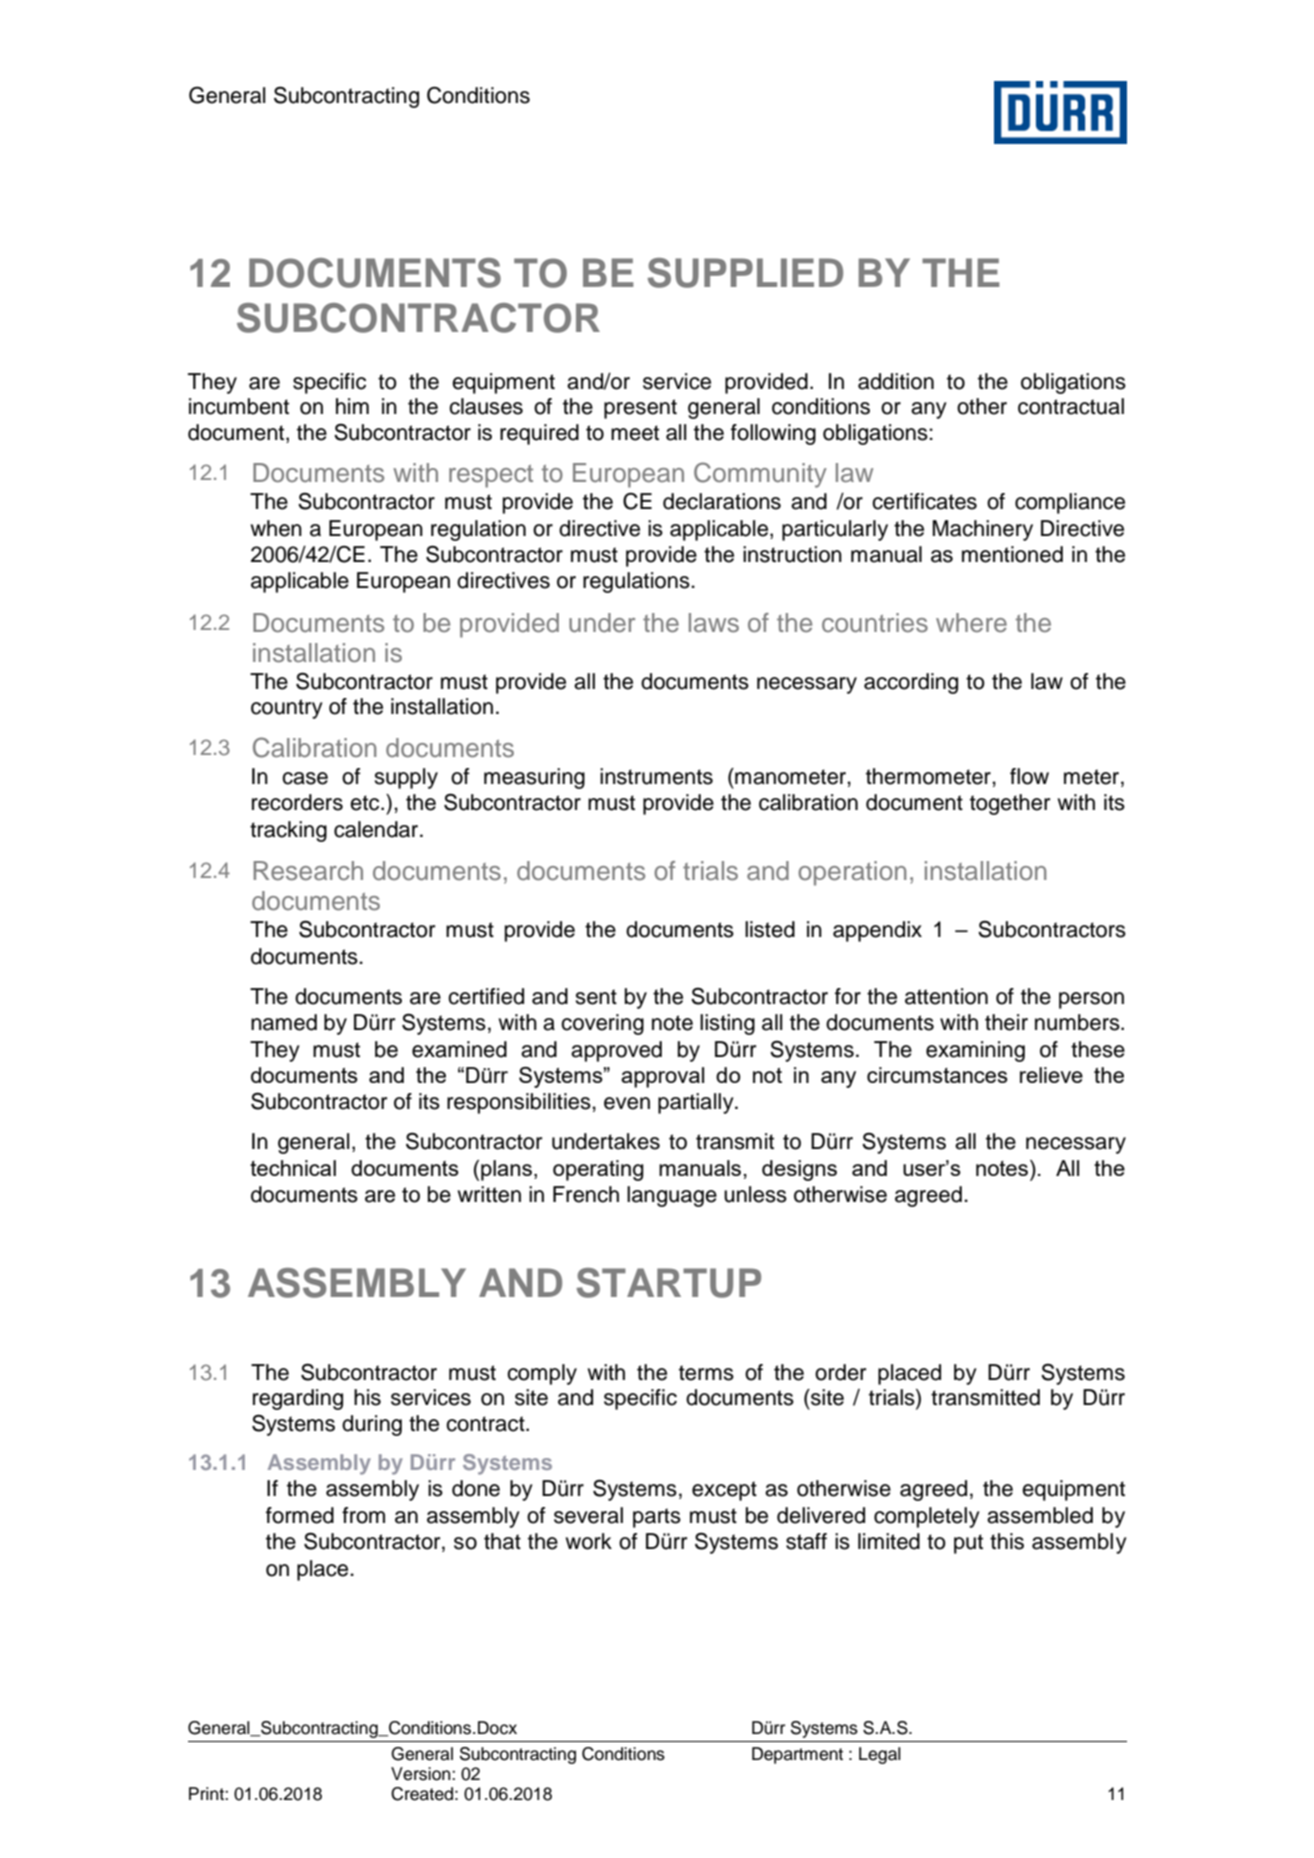 Image resolution: width=1314 pixels, height=1858 pixels. Describe the element at coordinates (706, 1373) in the screenshot. I see `terms` at that location.
